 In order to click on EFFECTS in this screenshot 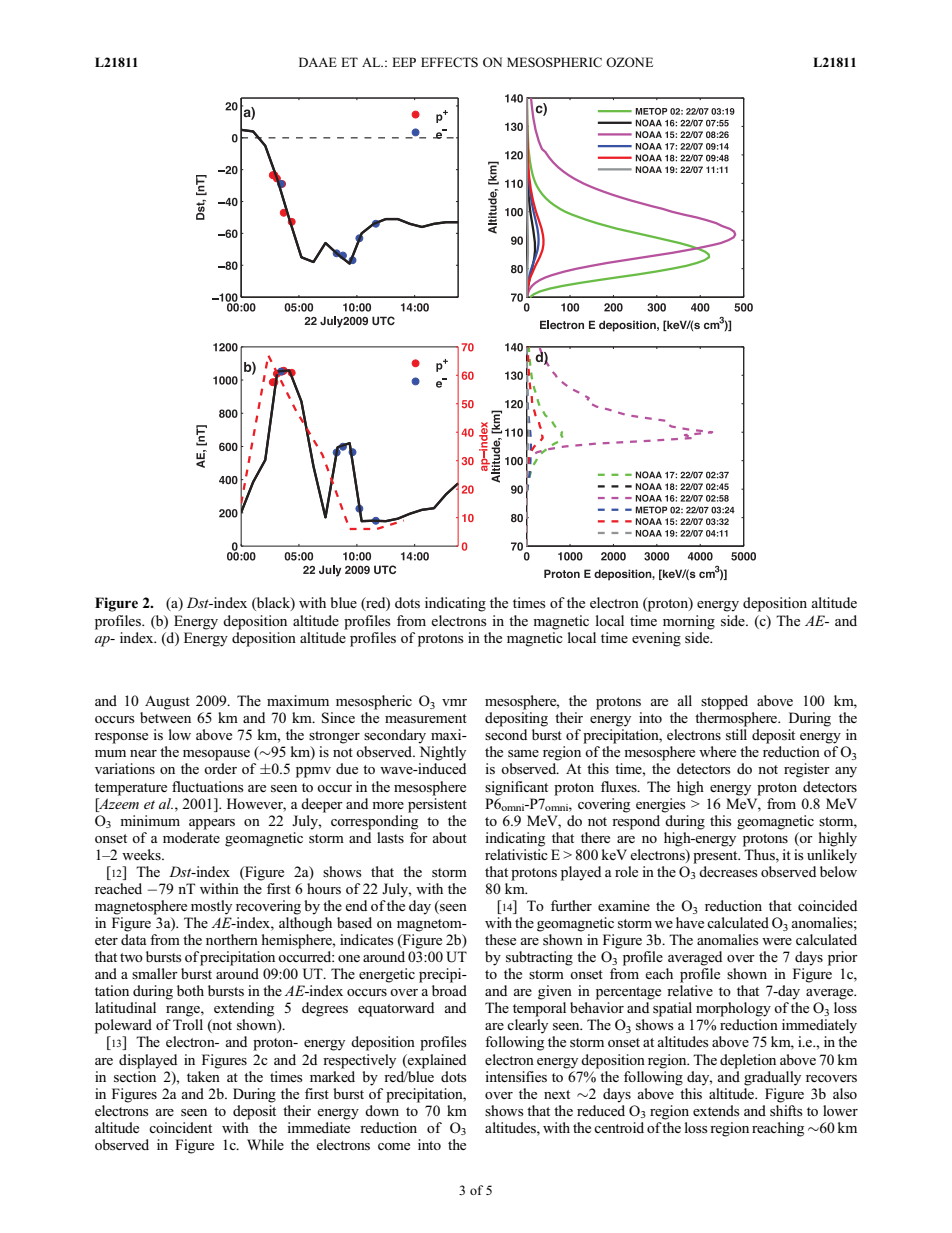, I will do `click(449, 62)`.
